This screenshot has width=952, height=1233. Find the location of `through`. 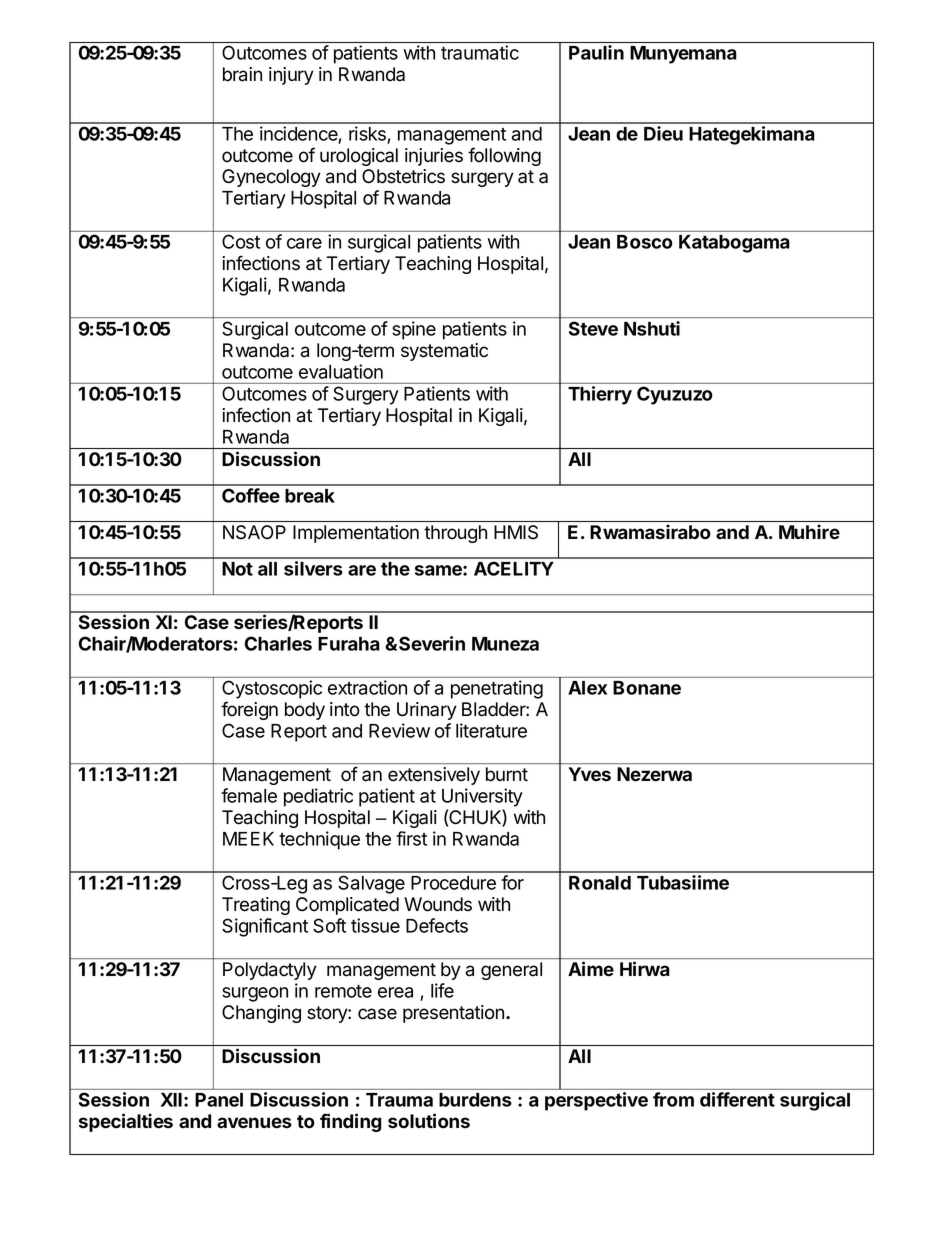

through is located at coordinates (455, 534).
